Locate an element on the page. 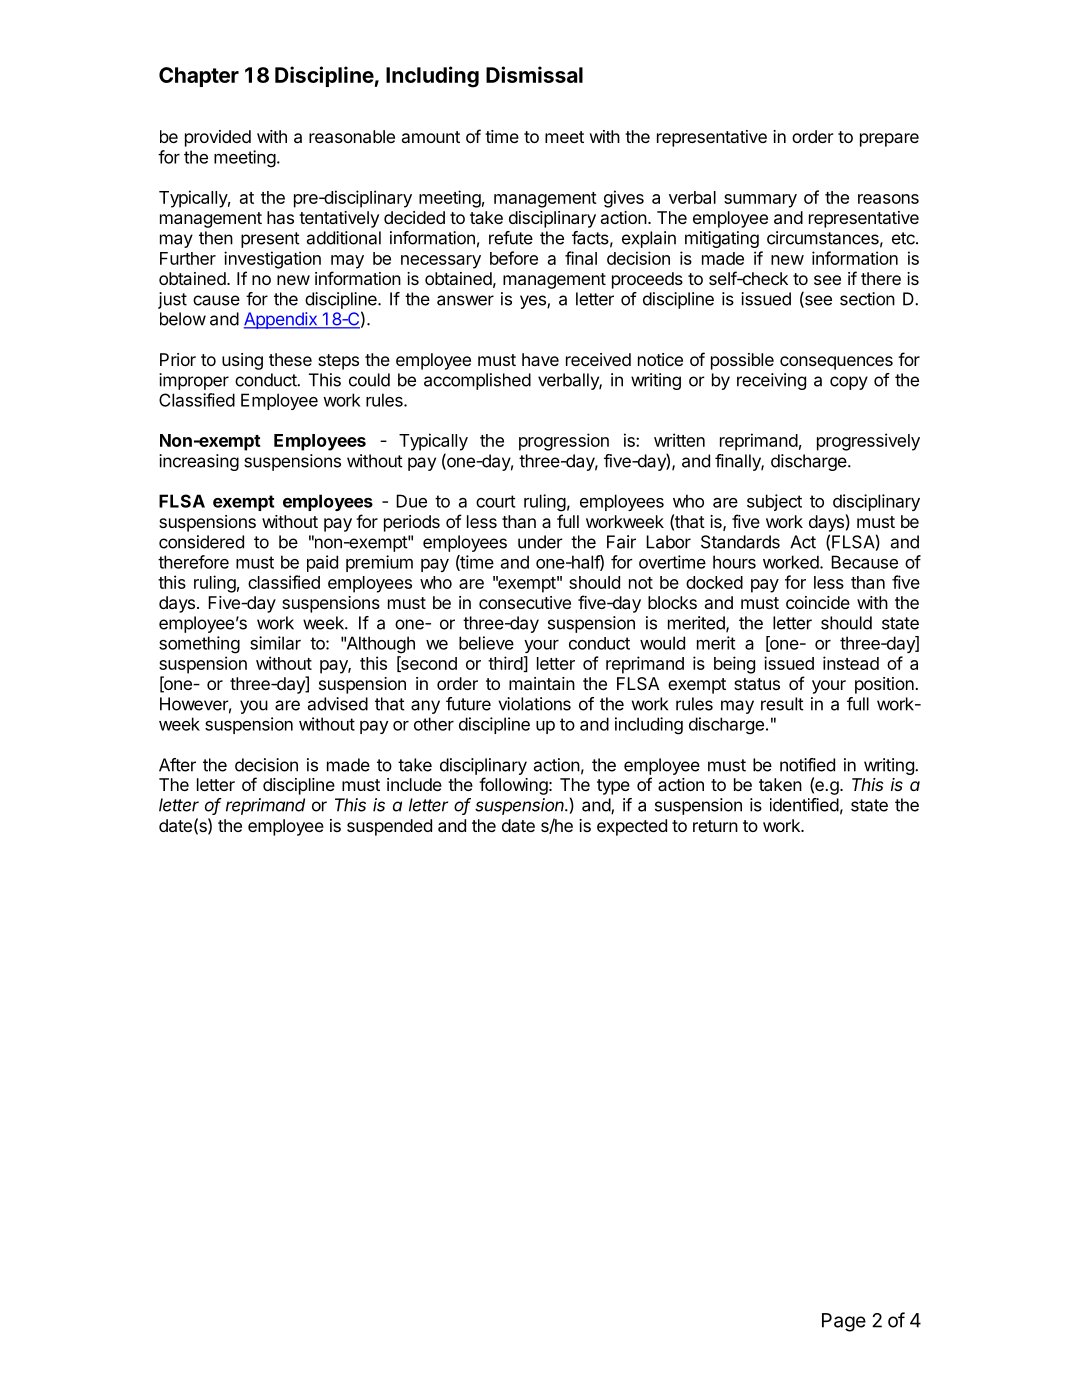 This document has width=1078, height=1395. prepare is located at coordinates (889, 140).
